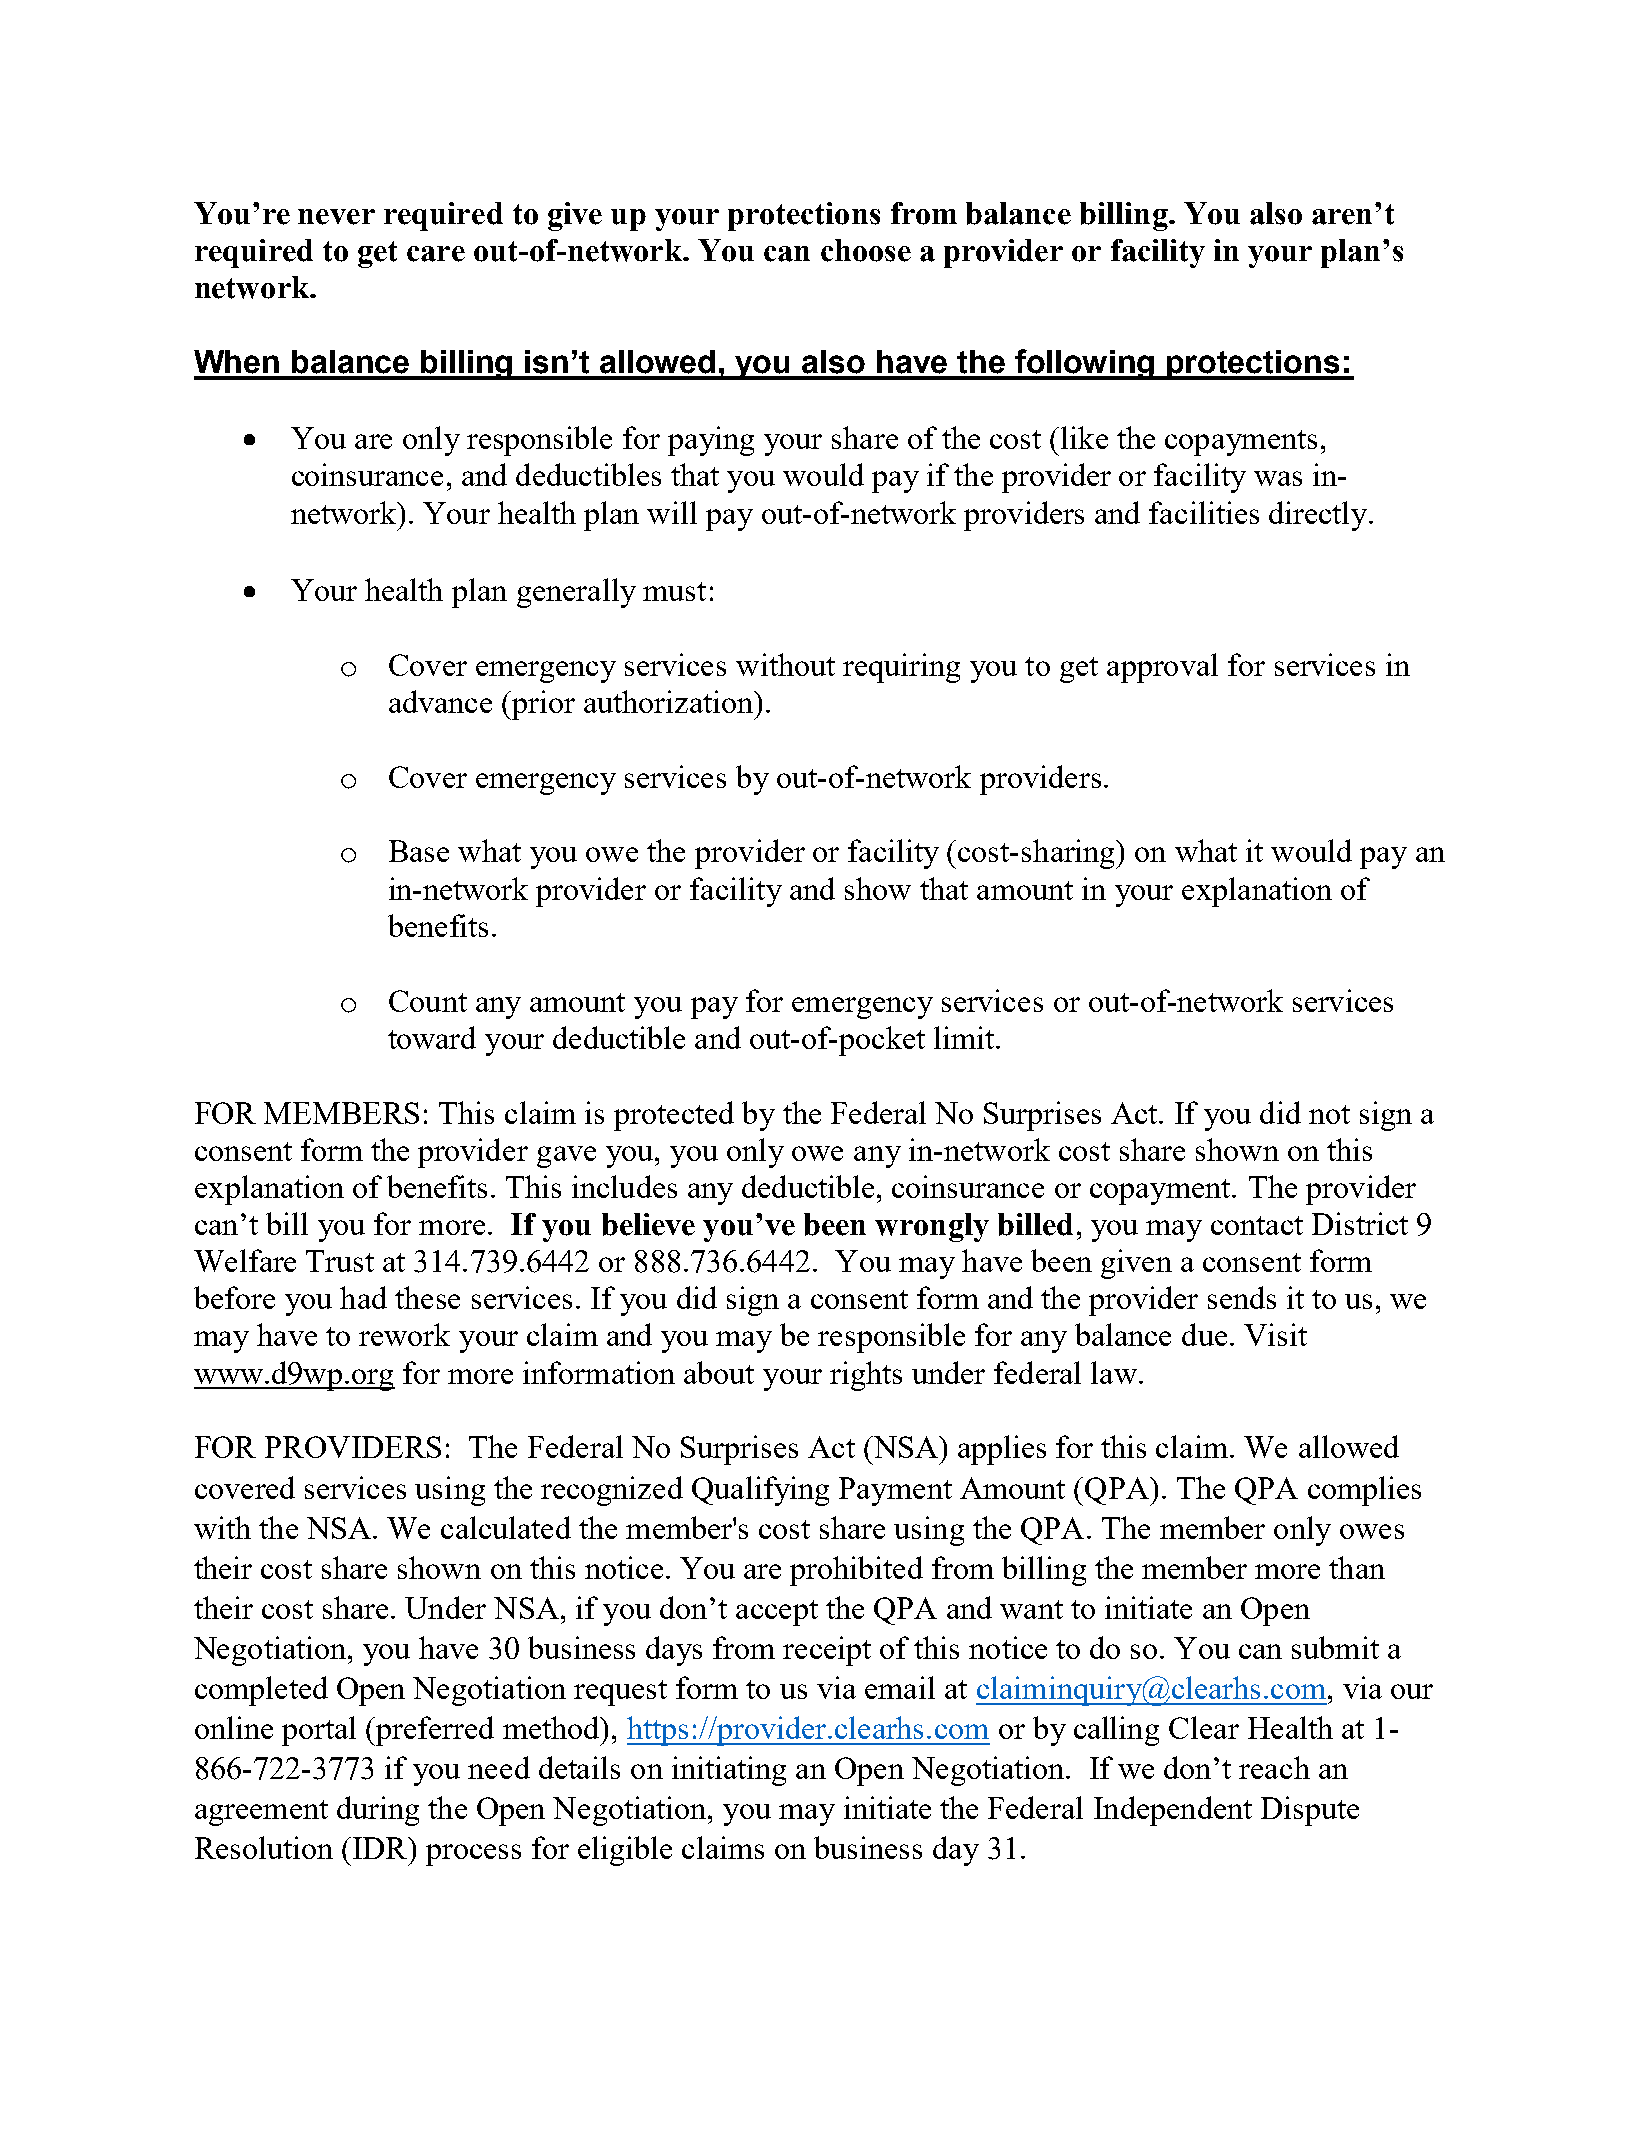 This image has height=2132, width=1648. Describe the element at coordinates (440, 701) in the image. I see `advance` at that location.
